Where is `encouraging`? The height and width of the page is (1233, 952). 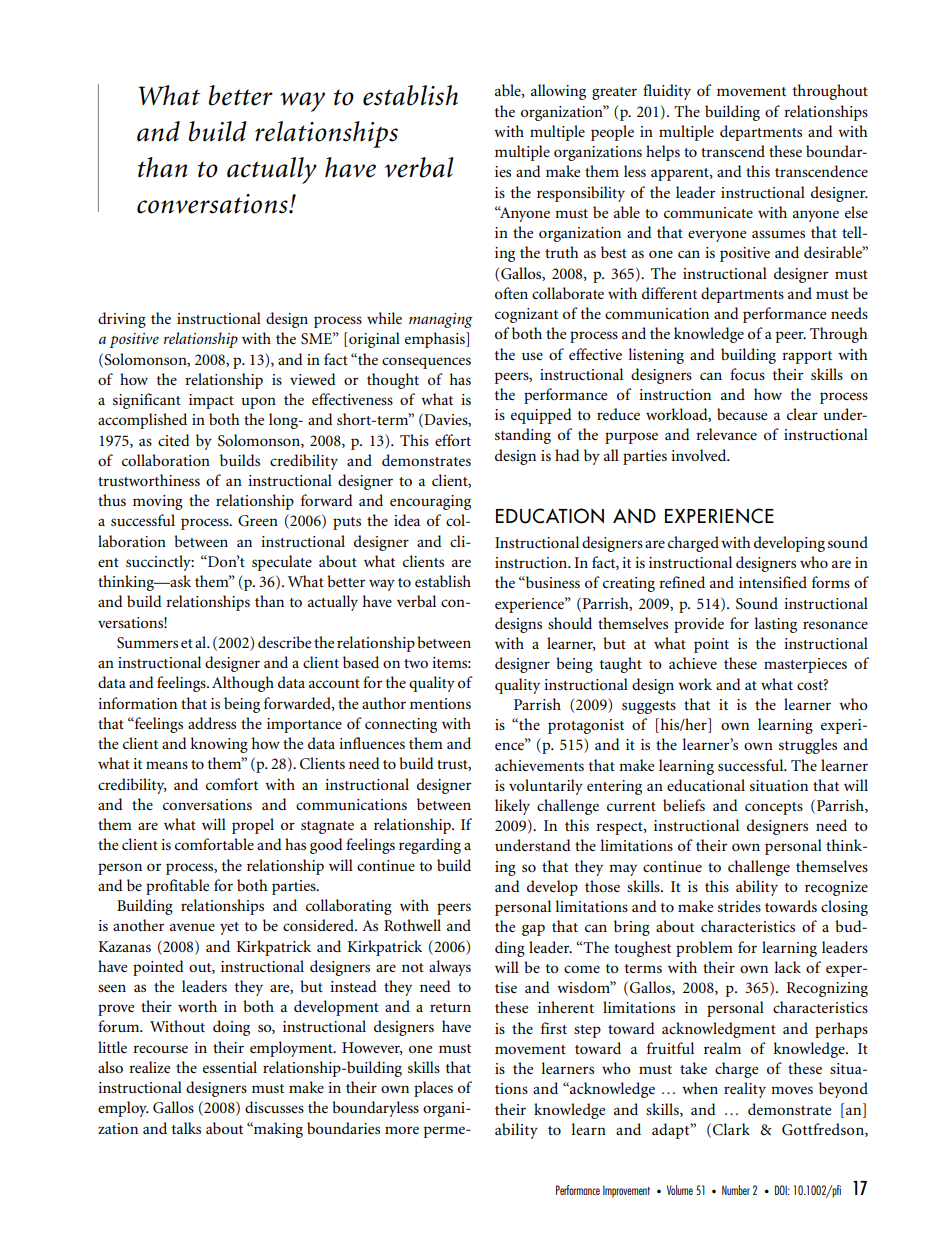 encouraging is located at coordinates (430, 502).
